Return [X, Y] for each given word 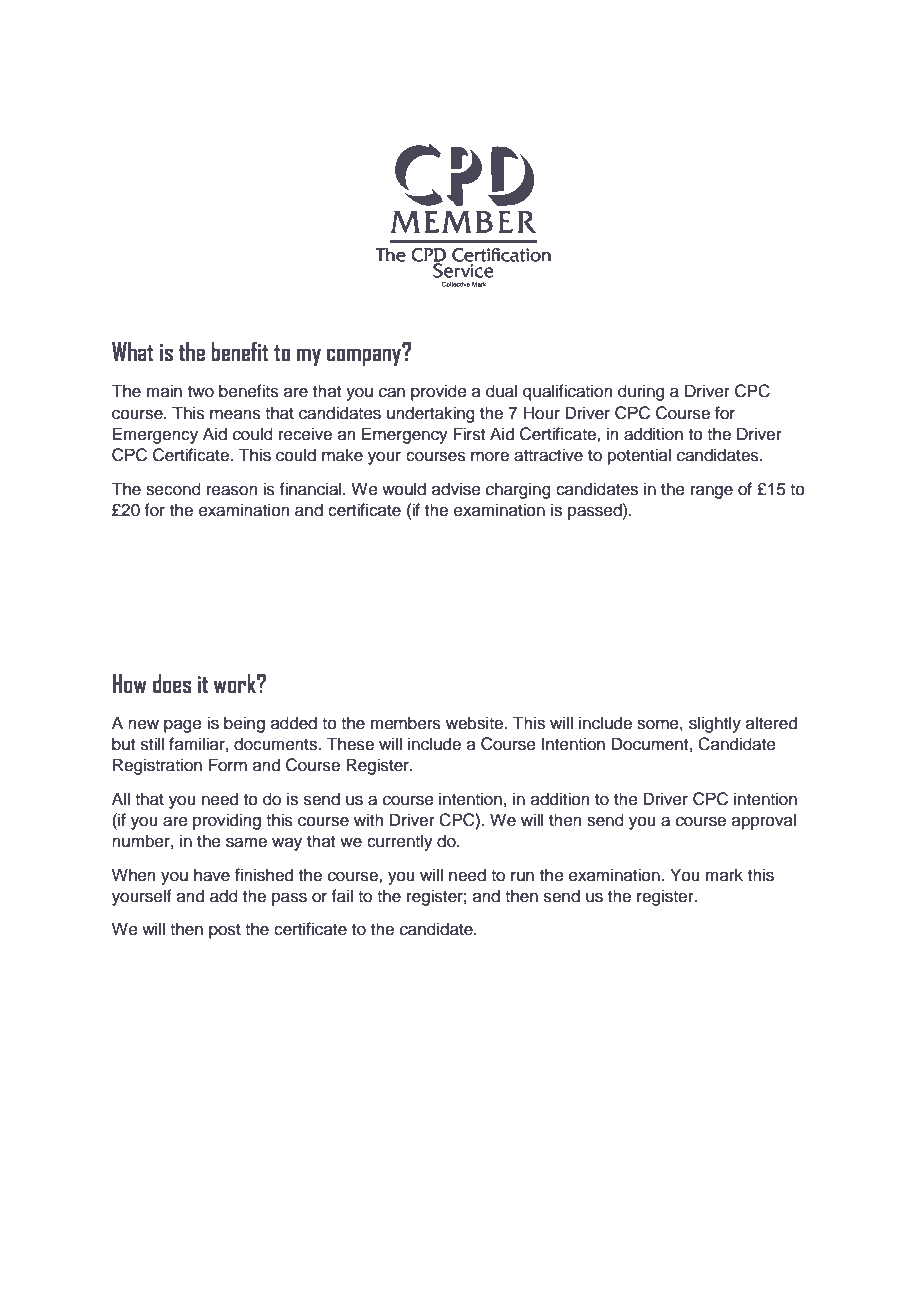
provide [439, 392]
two [201, 392]
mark [724, 874]
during [641, 392]
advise [456, 489]
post [225, 931]
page [183, 726]
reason [232, 490]
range [712, 492]
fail [342, 896]
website [474, 723]
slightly [715, 724]
